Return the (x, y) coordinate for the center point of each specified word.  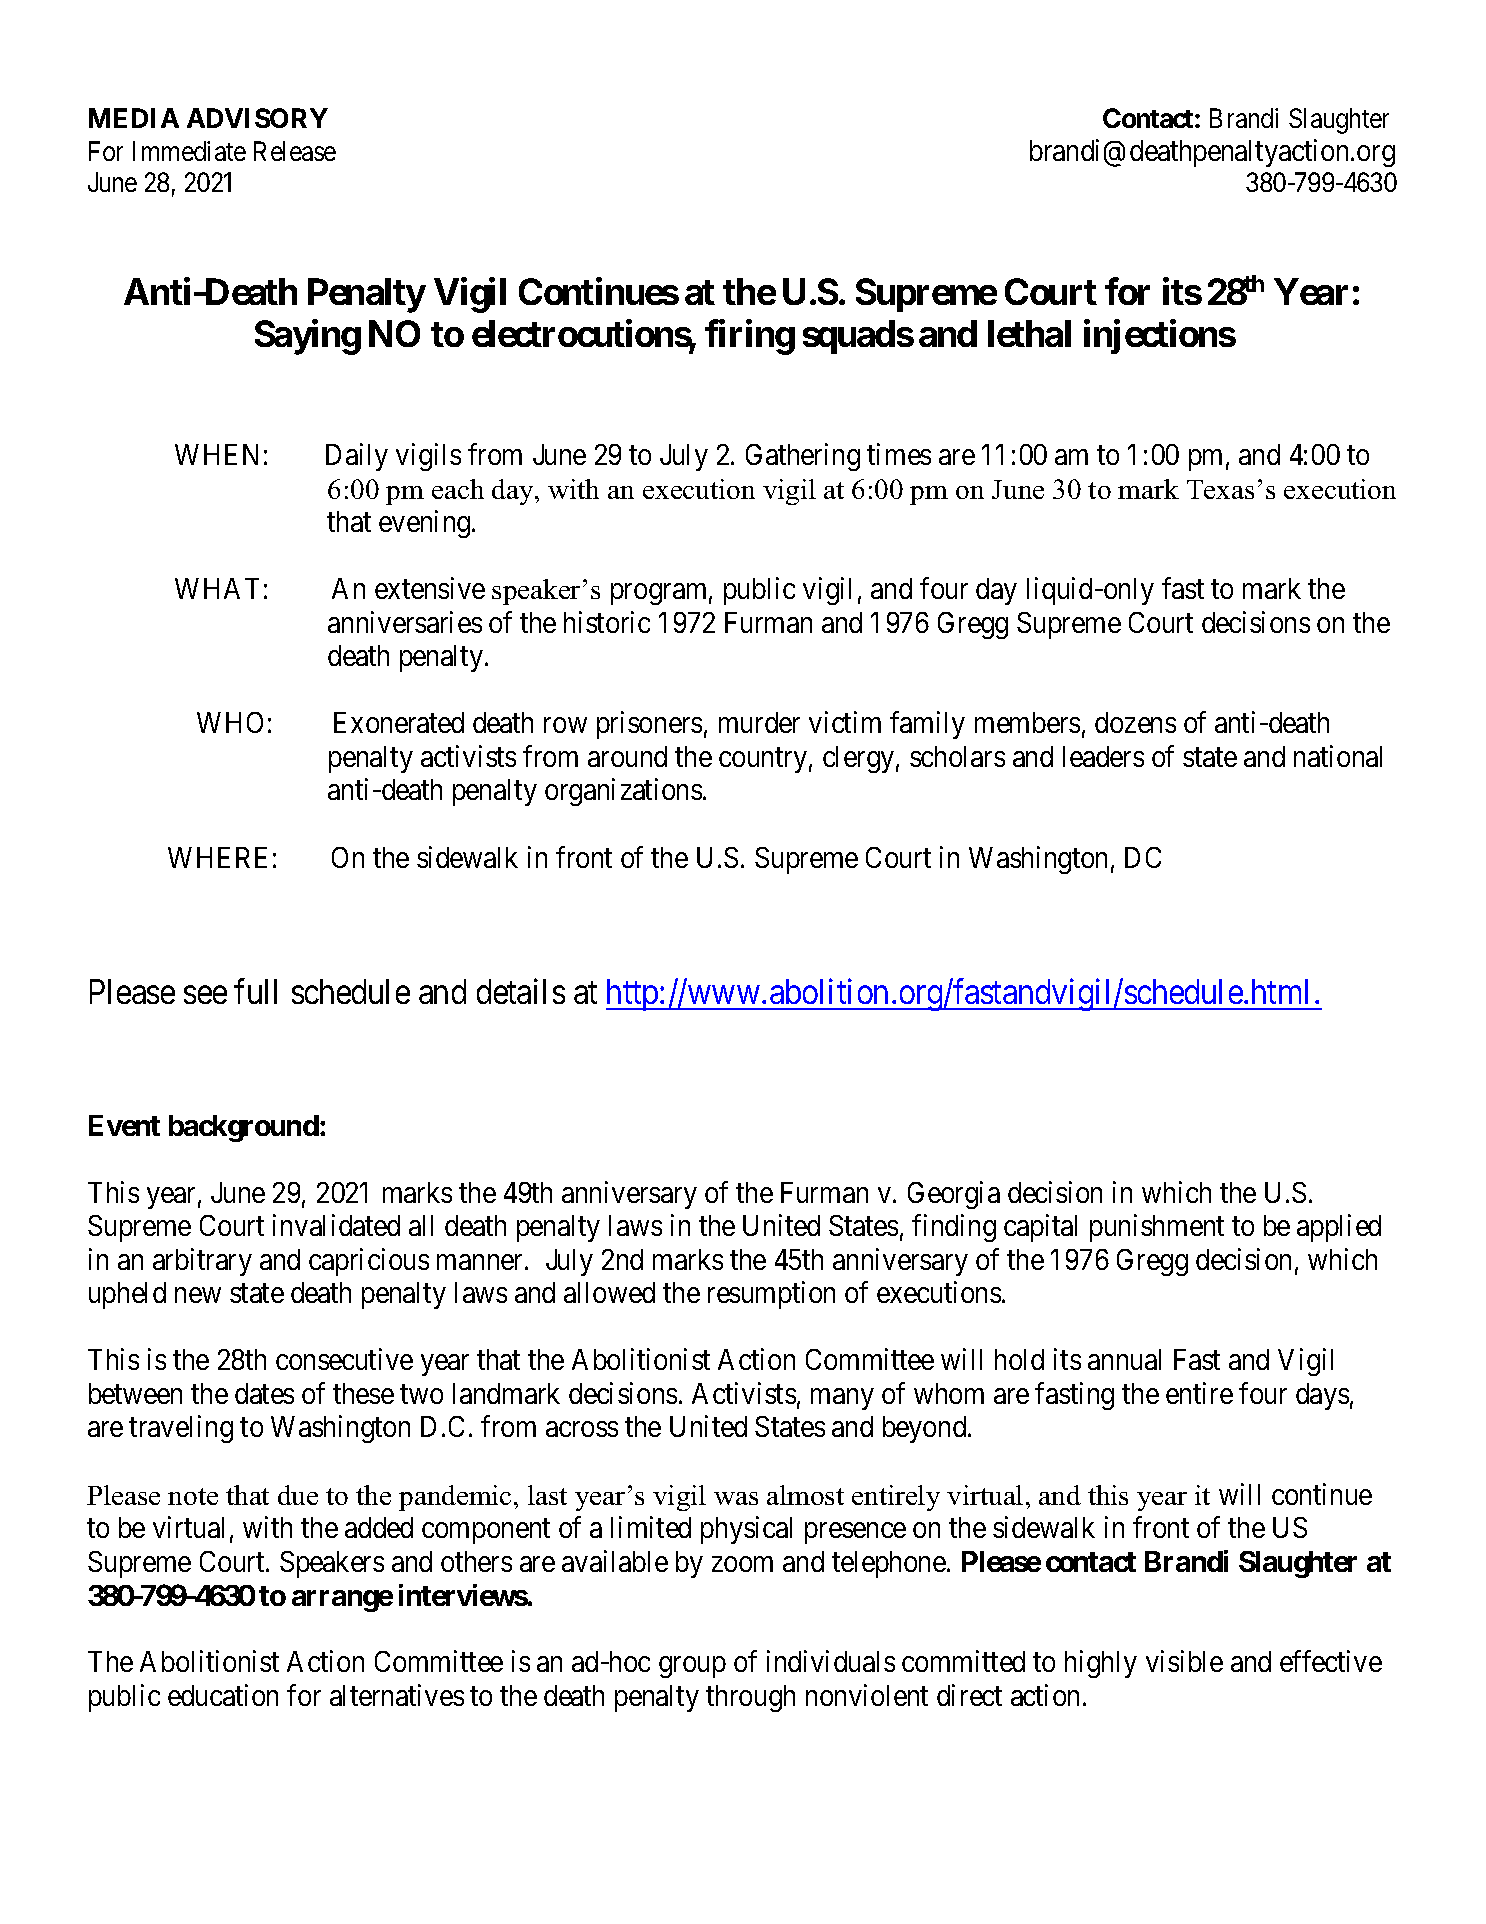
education (223, 1695)
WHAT (217, 588)
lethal (1029, 333)
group (692, 1667)
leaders (1103, 756)
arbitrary (202, 1262)
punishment (1157, 1228)
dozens (1135, 722)
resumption (771, 1295)
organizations (623, 792)
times (899, 454)
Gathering (803, 457)
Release (295, 151)
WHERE (217, 857)
